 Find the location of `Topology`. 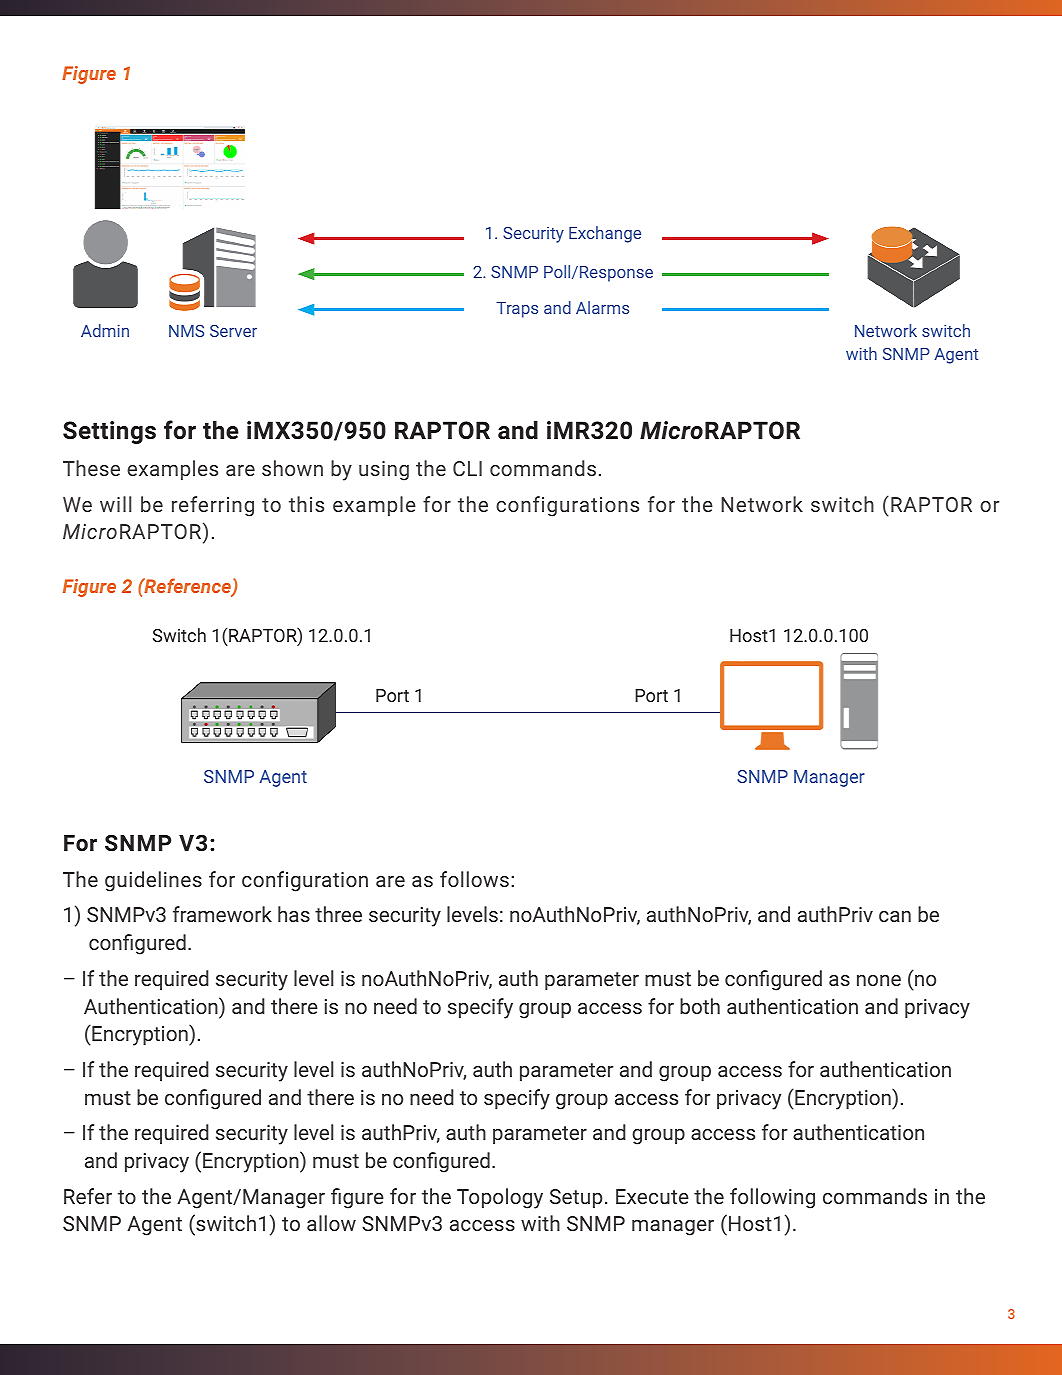

Topology is located at coordinates (500, 1198).
